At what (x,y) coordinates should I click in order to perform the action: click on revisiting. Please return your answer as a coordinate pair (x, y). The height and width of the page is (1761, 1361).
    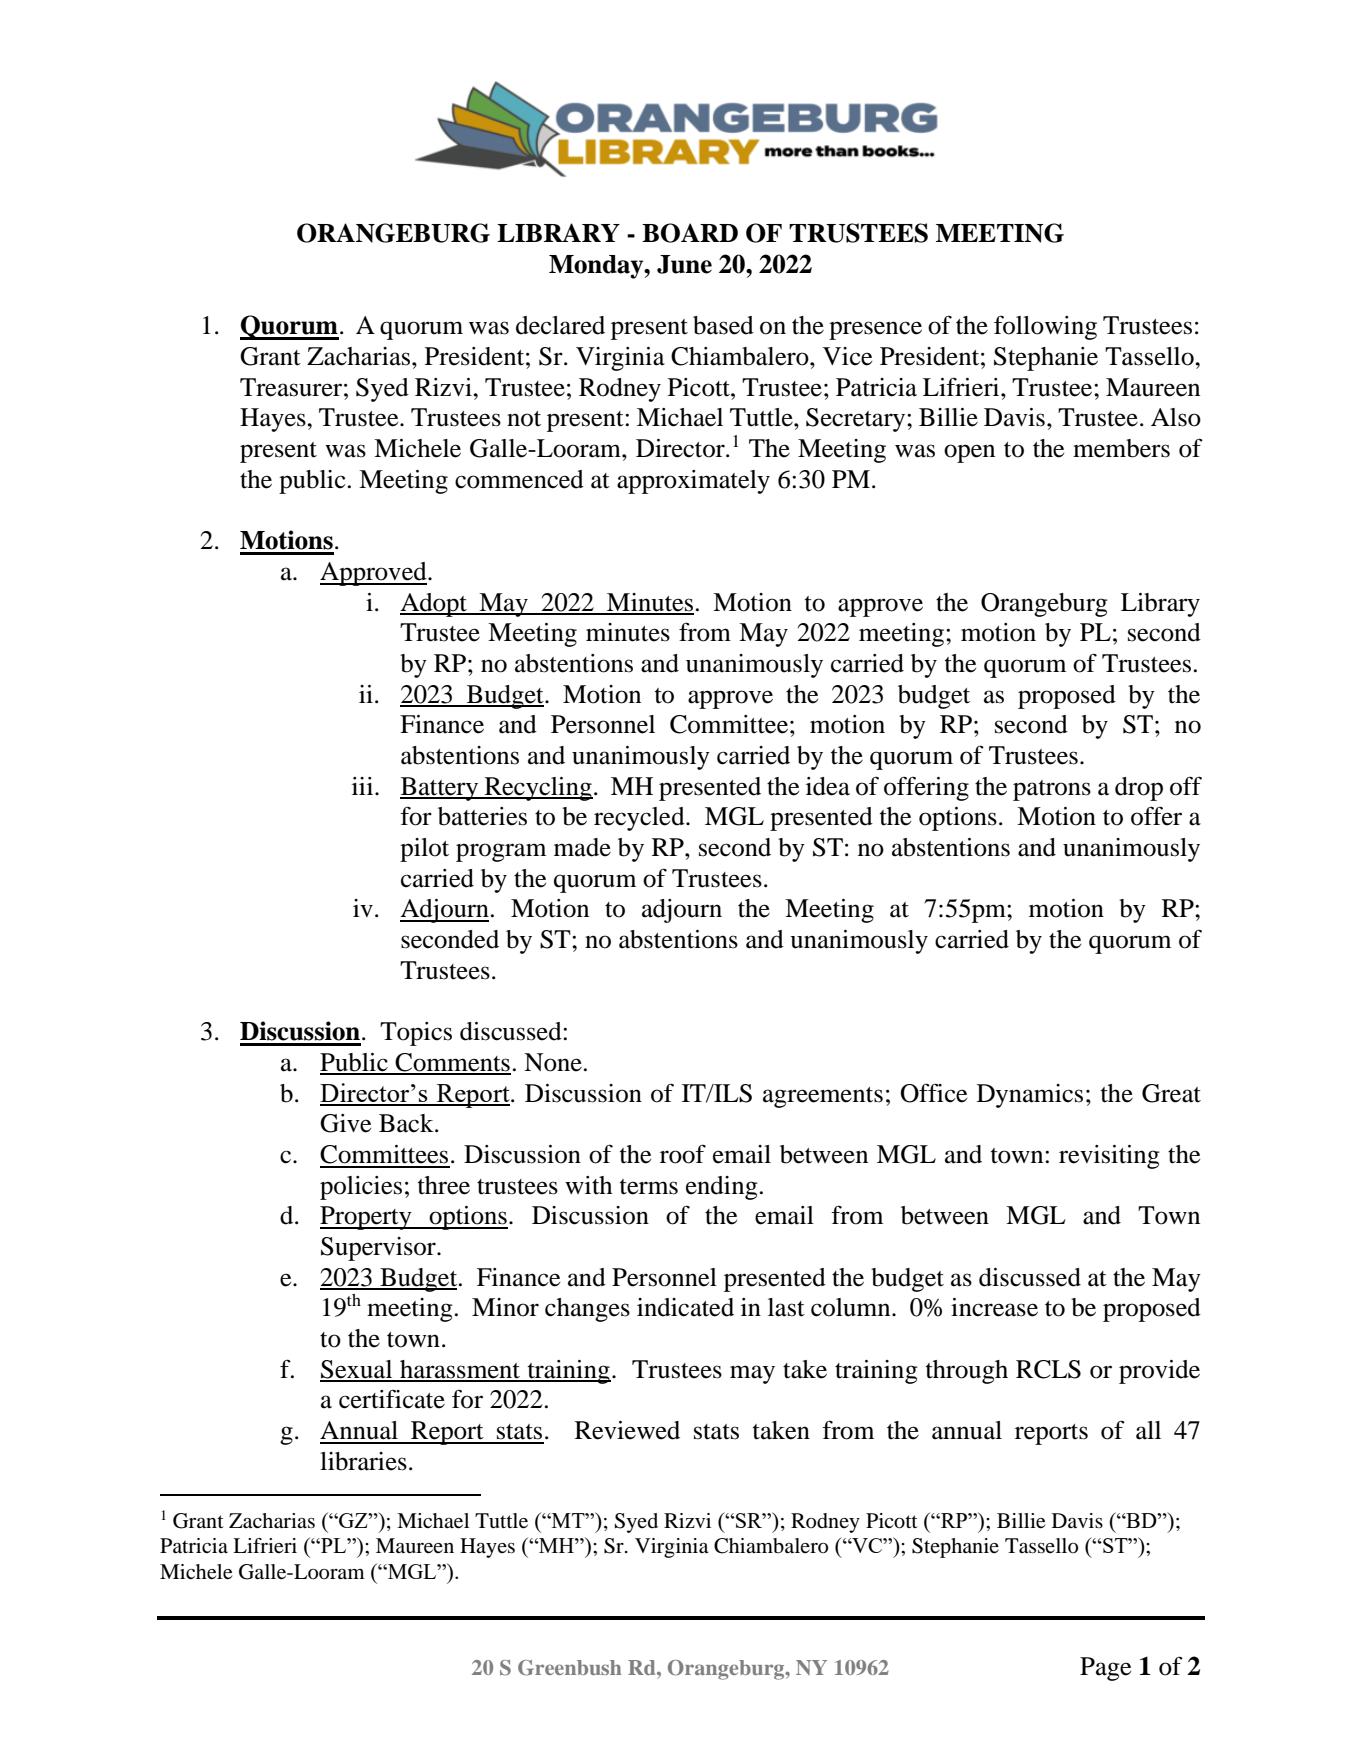
    Looking at the image, I should click on (1109, 1157).
